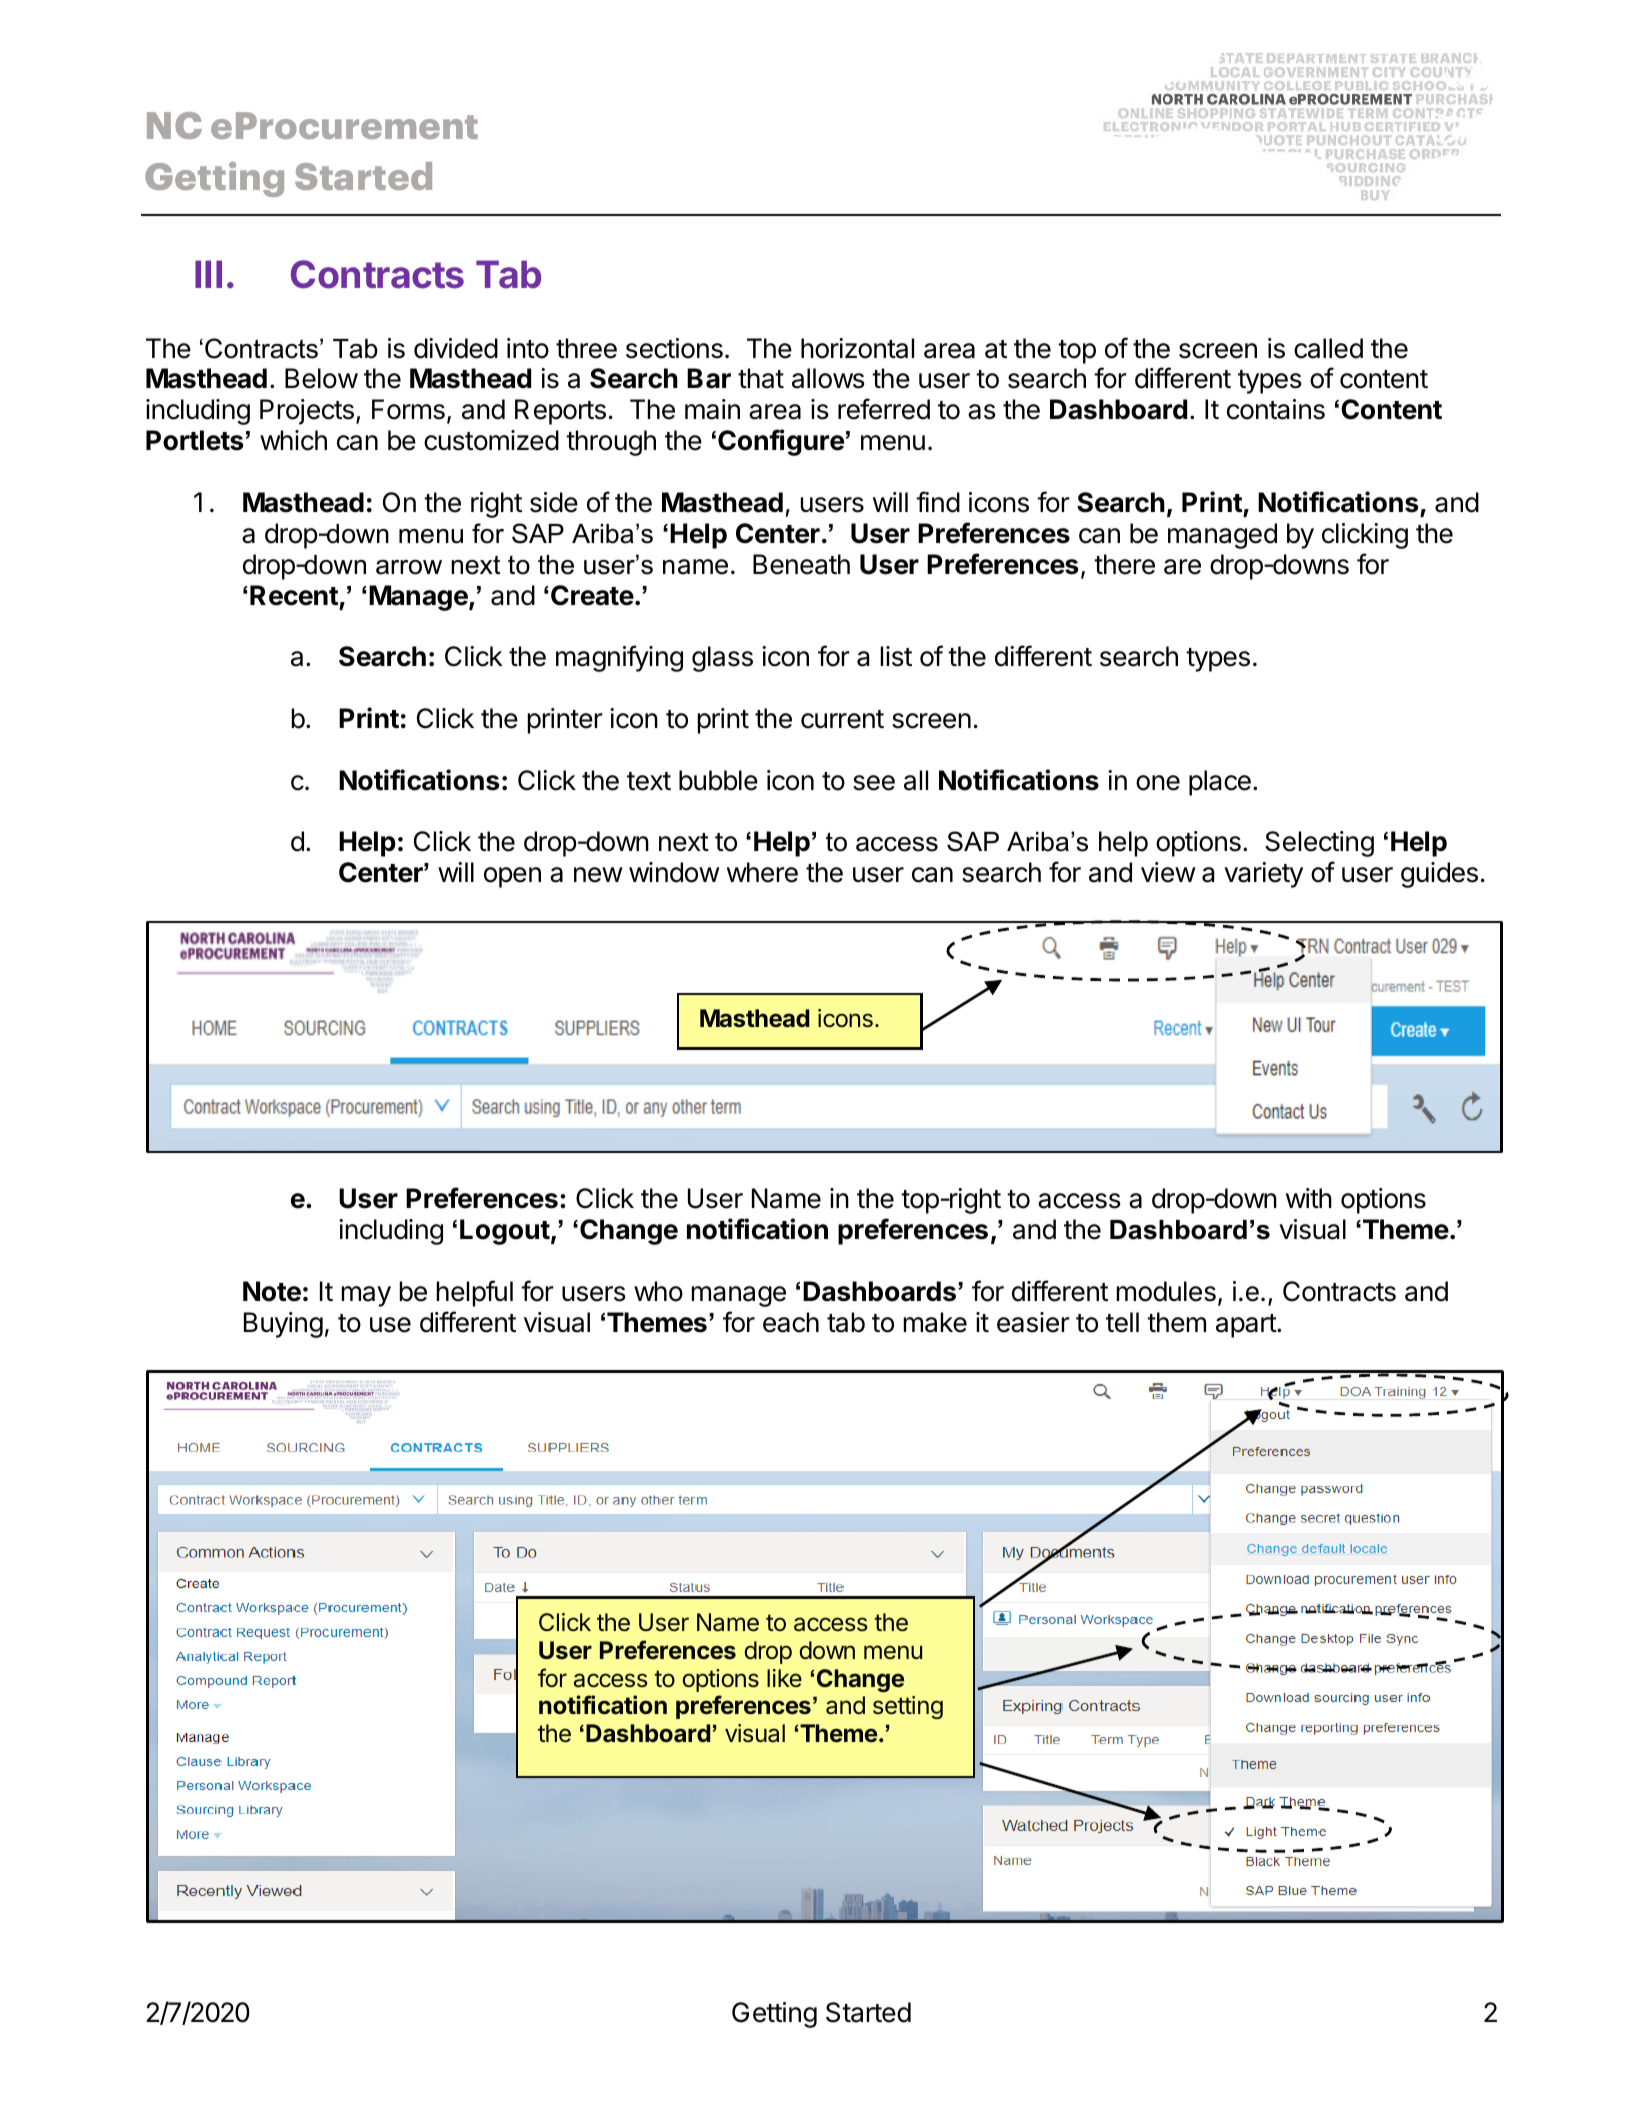 The width and height of the screenshot is (1642, 2125). I want to click on horizontal, so click(857, 348).
